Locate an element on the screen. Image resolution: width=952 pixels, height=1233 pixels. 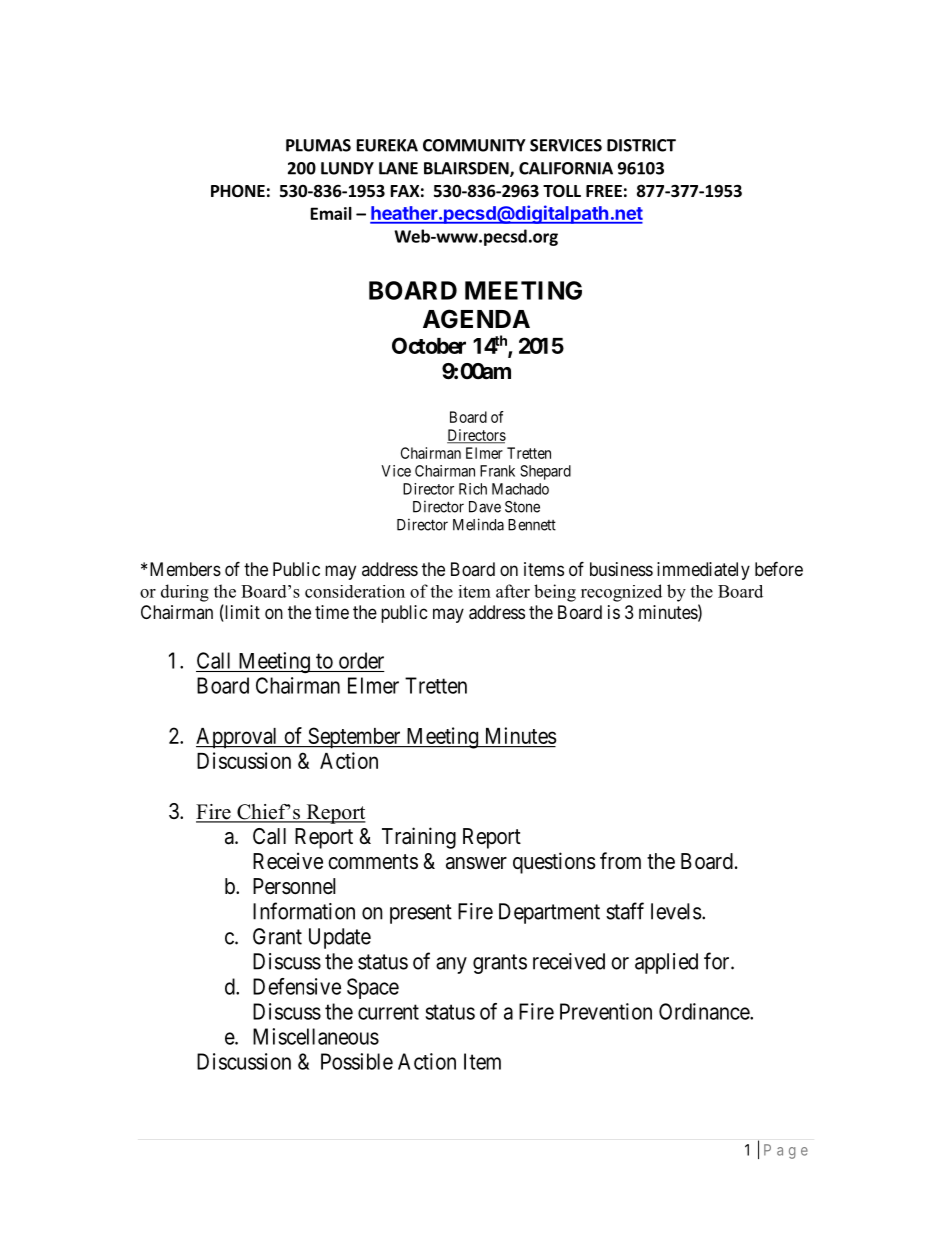
DISTRICT is located at coordinates (641, 145).
